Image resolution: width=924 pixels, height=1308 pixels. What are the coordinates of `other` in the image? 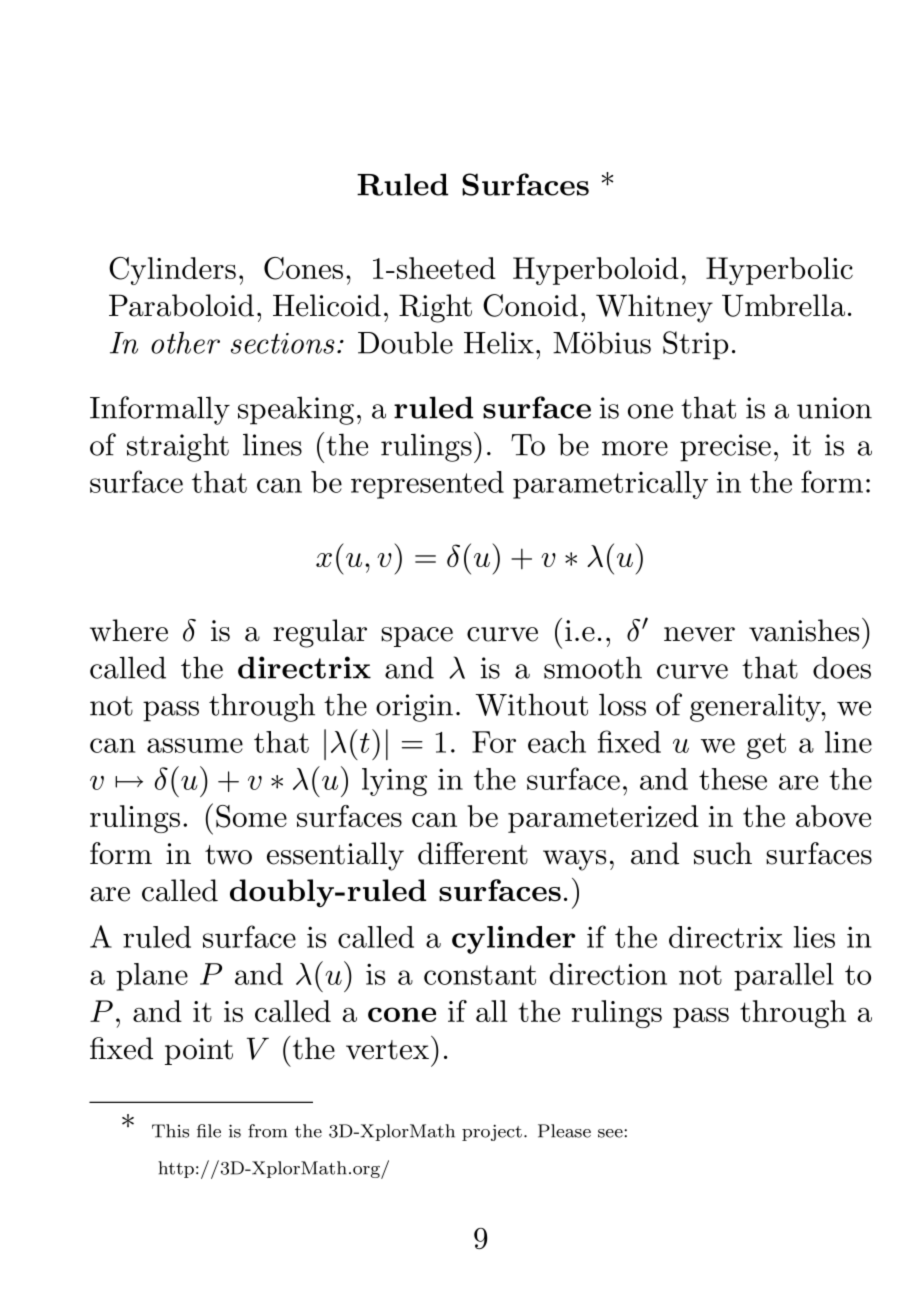 It's located at (185, 342).
